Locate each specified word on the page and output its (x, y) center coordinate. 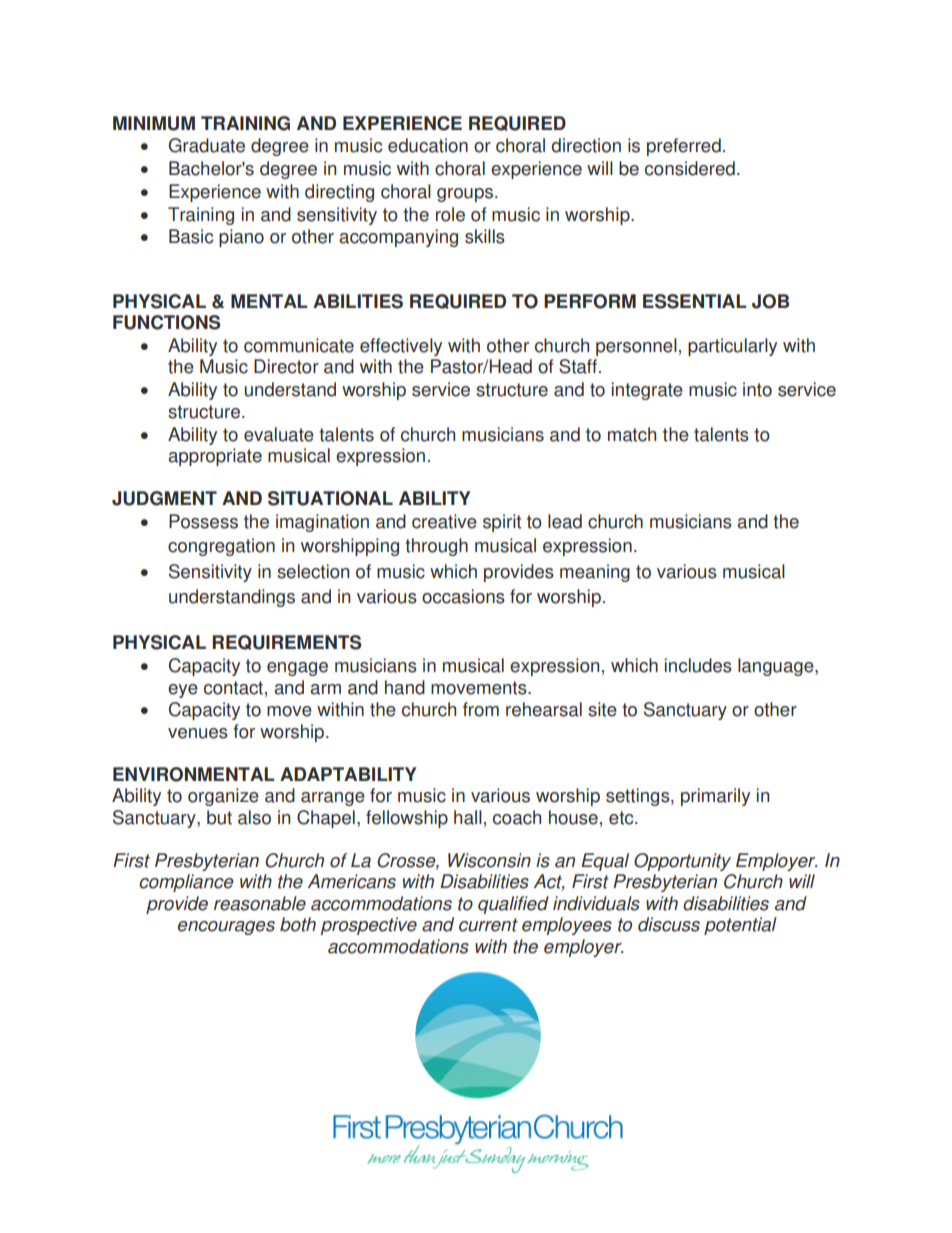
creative (444, 521)
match (632, 434)
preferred (684, 147)
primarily (715, 797)
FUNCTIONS (166, 322)
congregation (221, 547)
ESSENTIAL (695, 301)
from (481, 709)
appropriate (215, 457)
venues (198, 733)
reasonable (260, 903)
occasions (463, 596)
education (428, 145)
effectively (401, 347)
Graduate (206, 145)
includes (698, 665)
